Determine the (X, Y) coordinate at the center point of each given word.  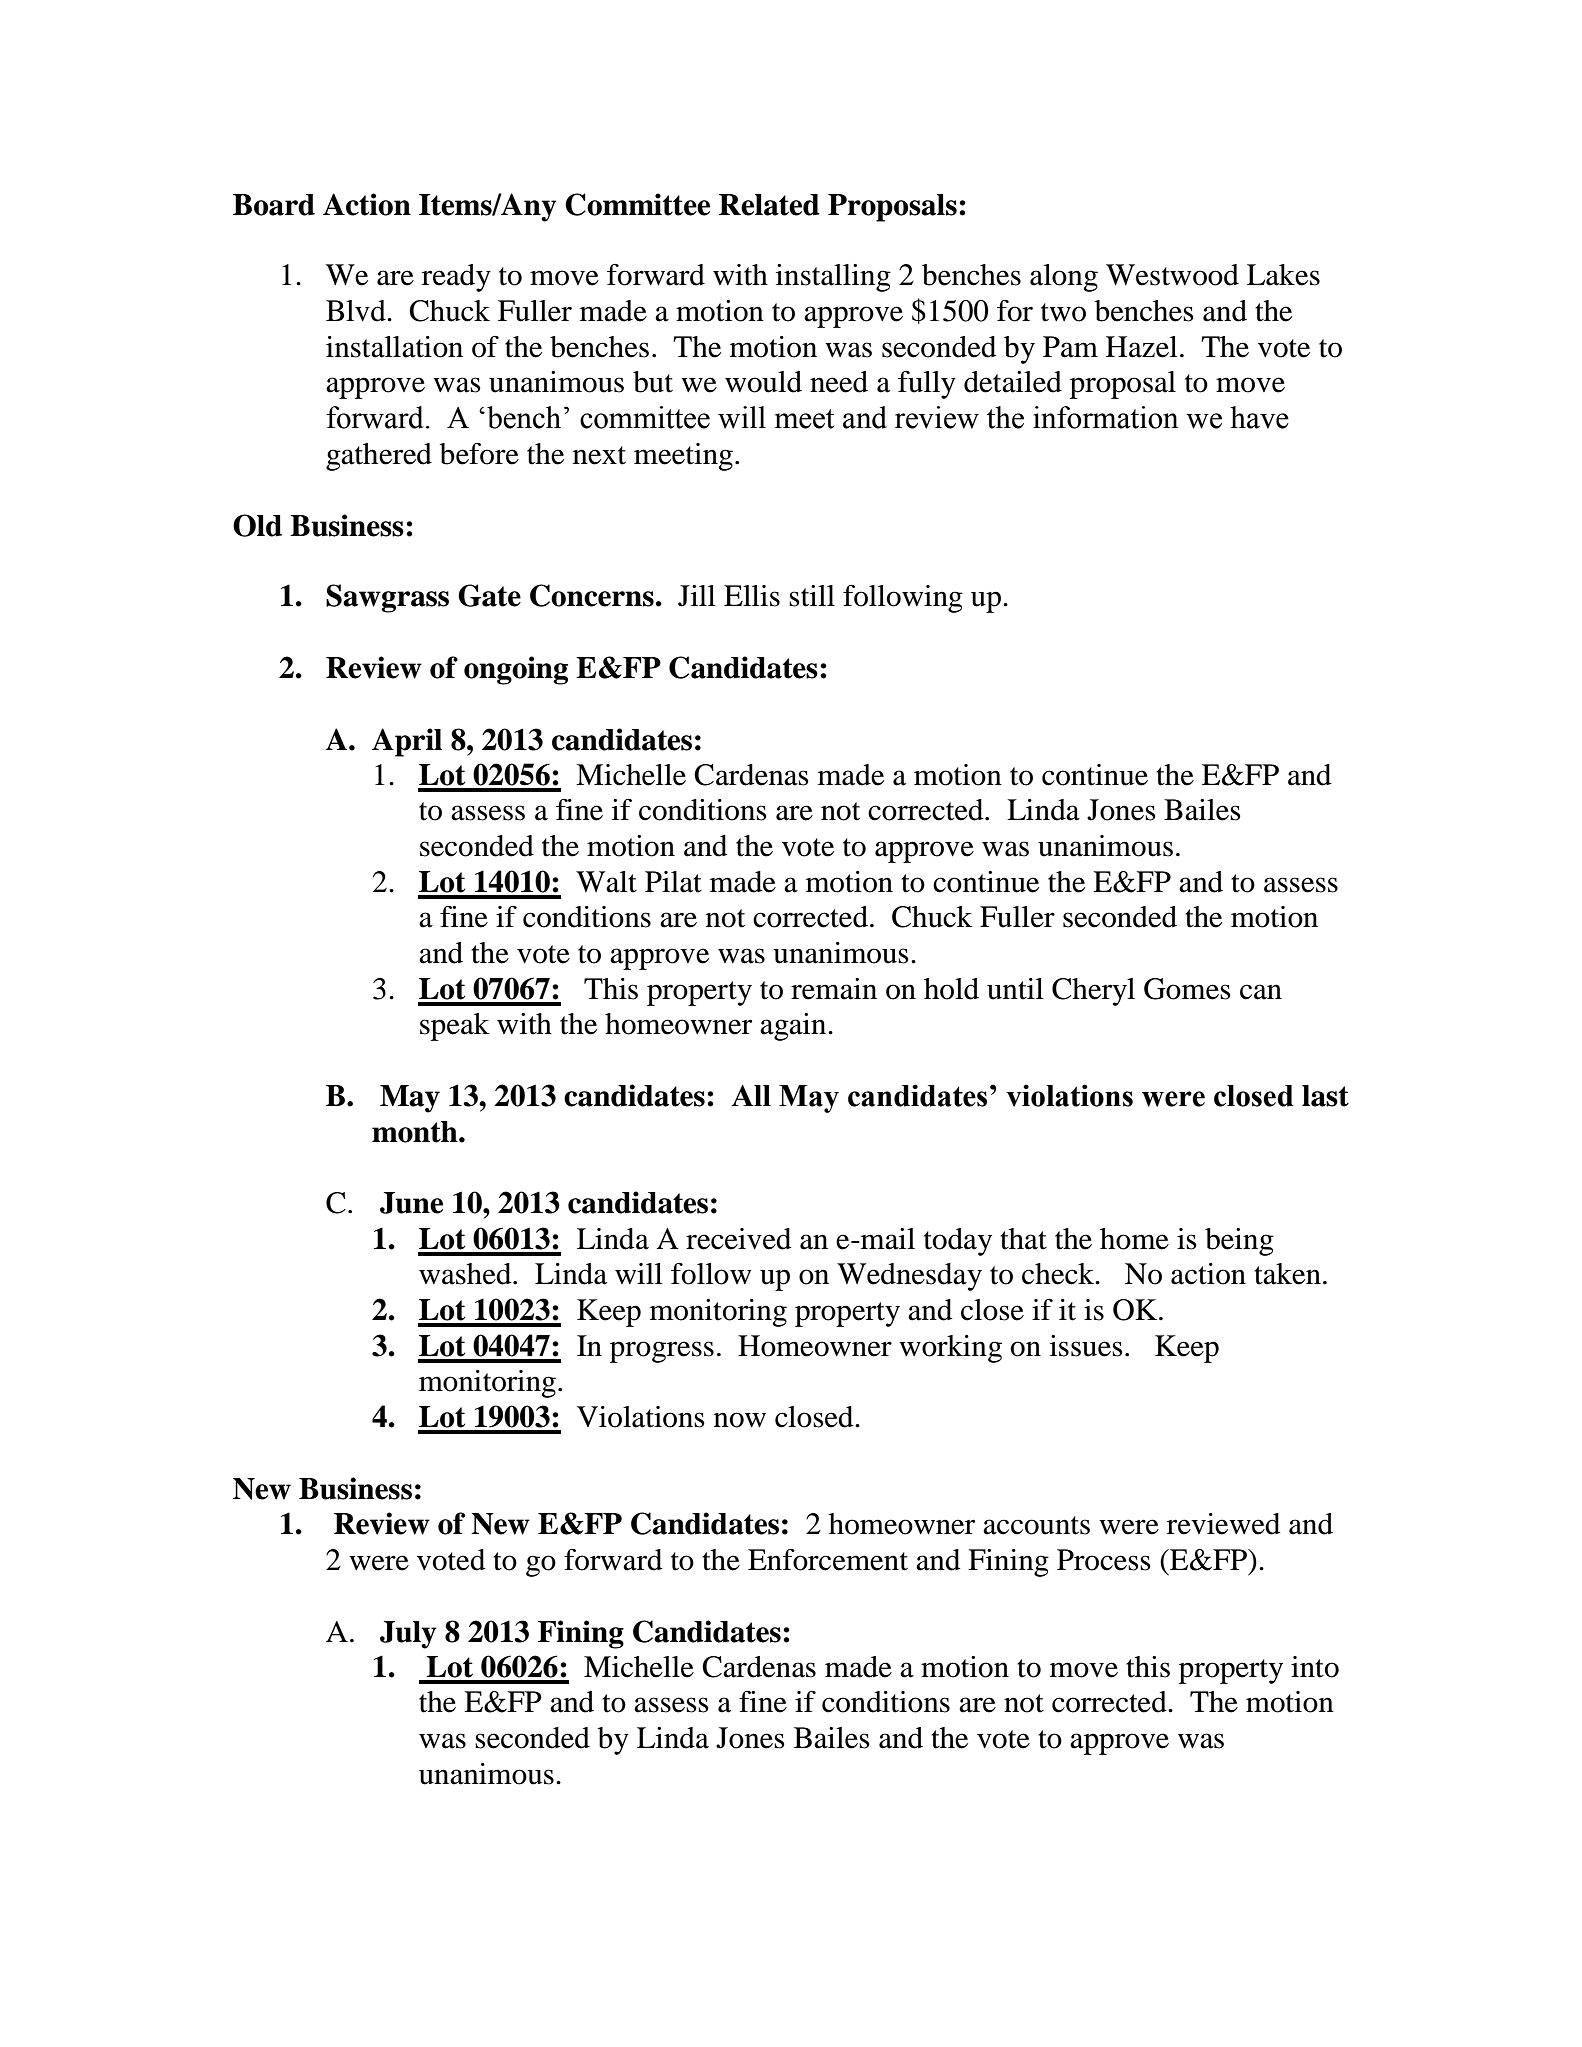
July (408, 1635)
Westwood (1172, 275)
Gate (489, 595)
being (1239, 1242)
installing (833, 278)
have (1259, 417)
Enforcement (828, 1560)
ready (456, 278)
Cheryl (1093, 992)
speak (455, 1027)
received (738, 1239)
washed (466, 1274)
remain (834, 989)
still (812, 596)
